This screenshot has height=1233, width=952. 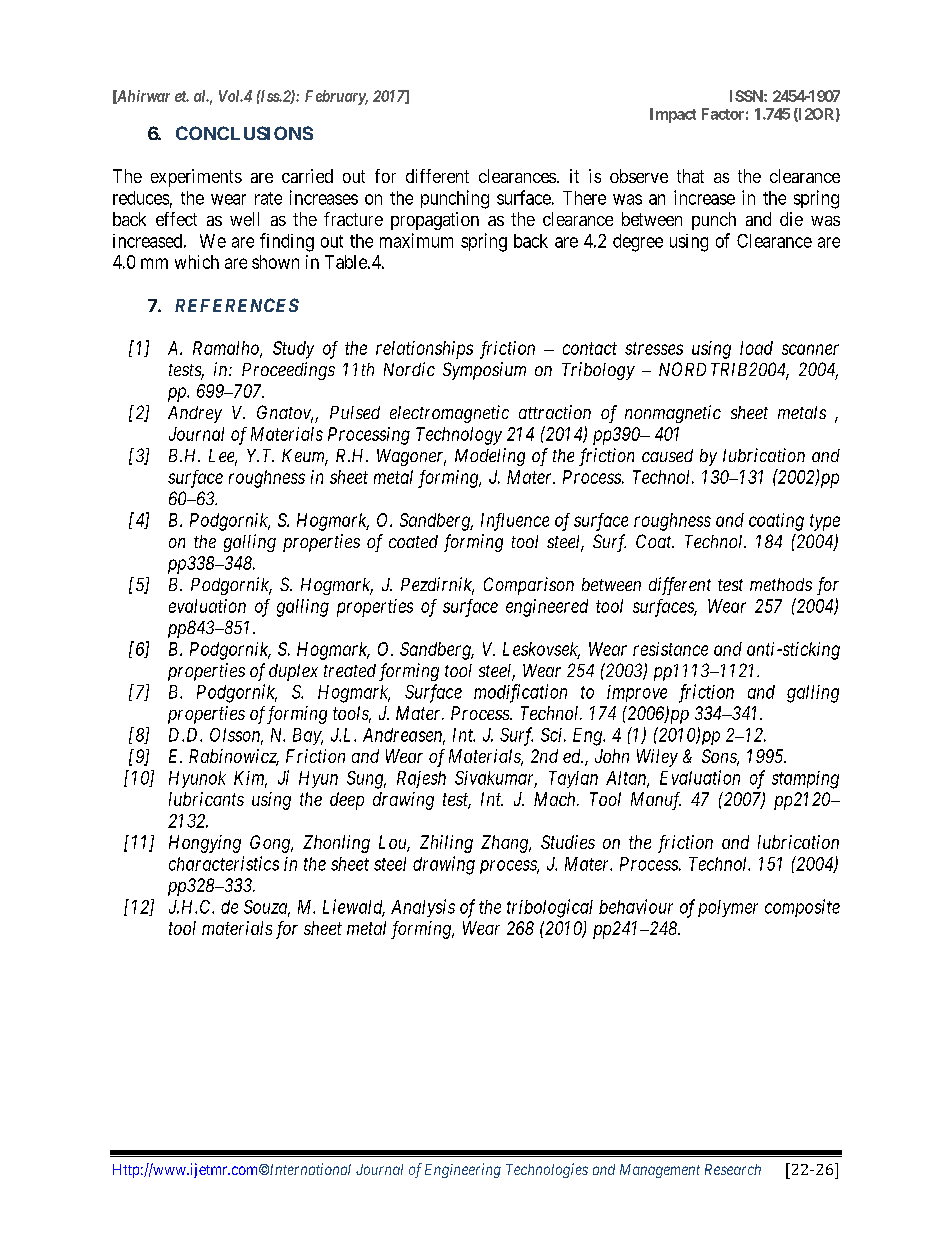 I want to click on resistance, so click(x=670, y=649).
